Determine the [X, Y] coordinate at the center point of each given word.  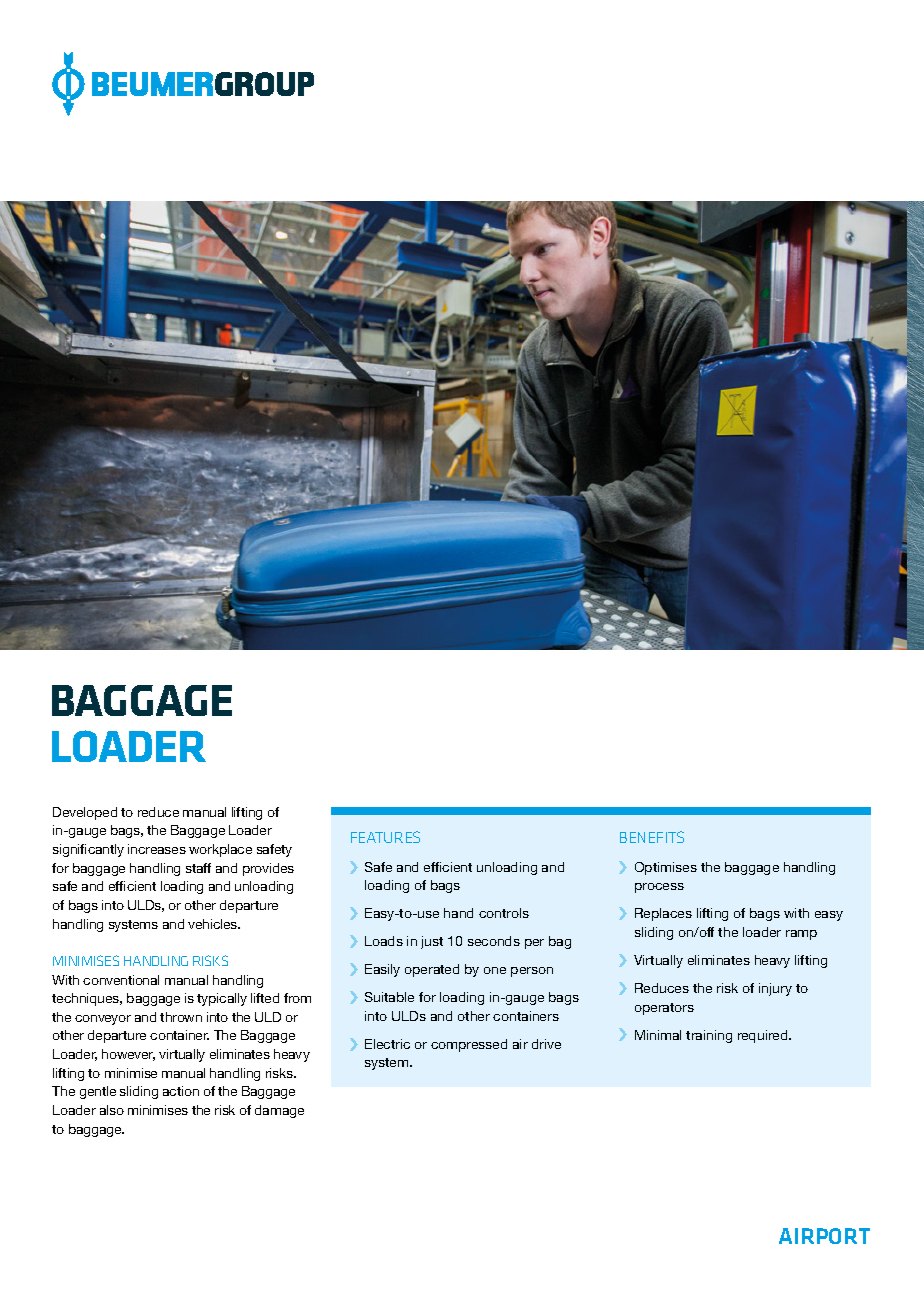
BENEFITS [652, 837]
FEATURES [385, 837]
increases [157, 849]
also [112, 1110]
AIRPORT [824, 1236]
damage [279, 1111]
